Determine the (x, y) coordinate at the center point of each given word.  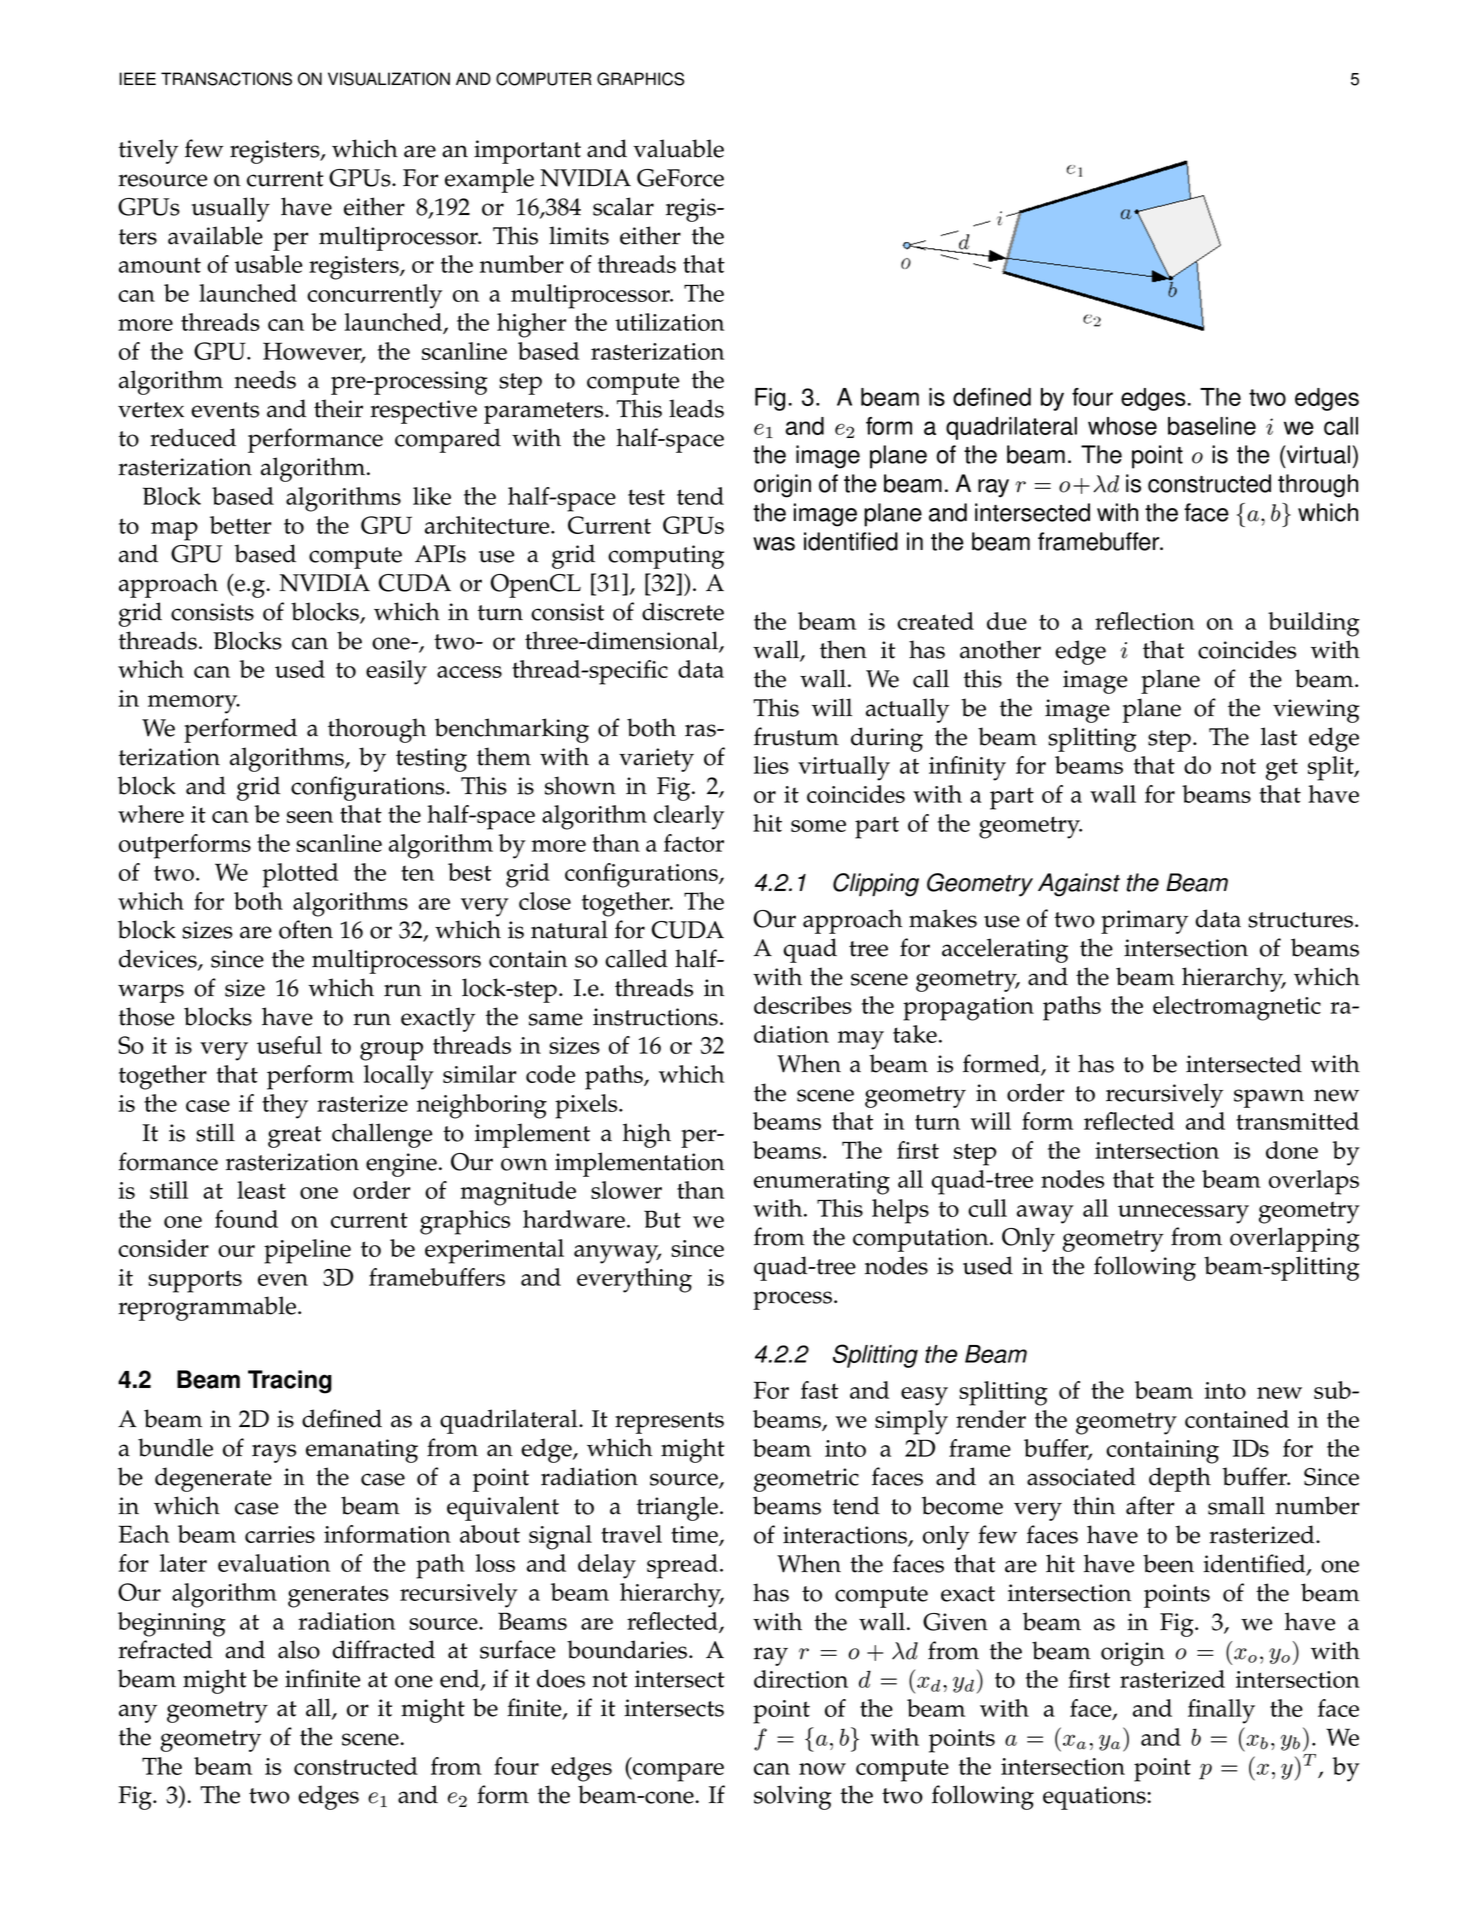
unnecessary (1183, 1214)
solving (792, 1797)
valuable (678, 148)
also (299, 1649)
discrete (683, 611)
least (261, 1190)
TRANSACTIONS (226, 79)
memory (194, 704)
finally (1221, 1711)
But (662, 1219)
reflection (1144, 621)
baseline (1212, 426)
